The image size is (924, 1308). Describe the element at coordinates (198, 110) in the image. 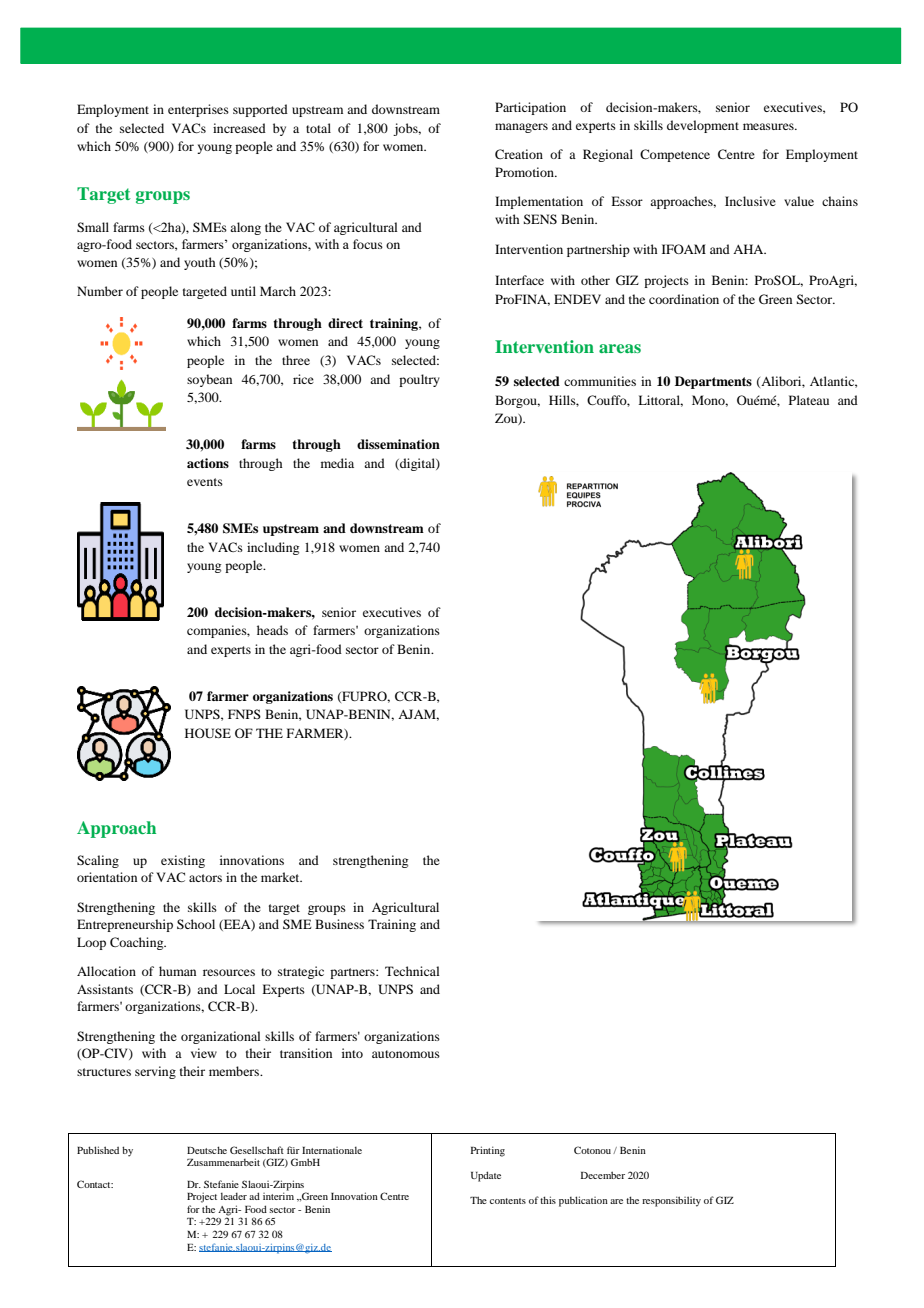

I see `enterprises` at that location.
